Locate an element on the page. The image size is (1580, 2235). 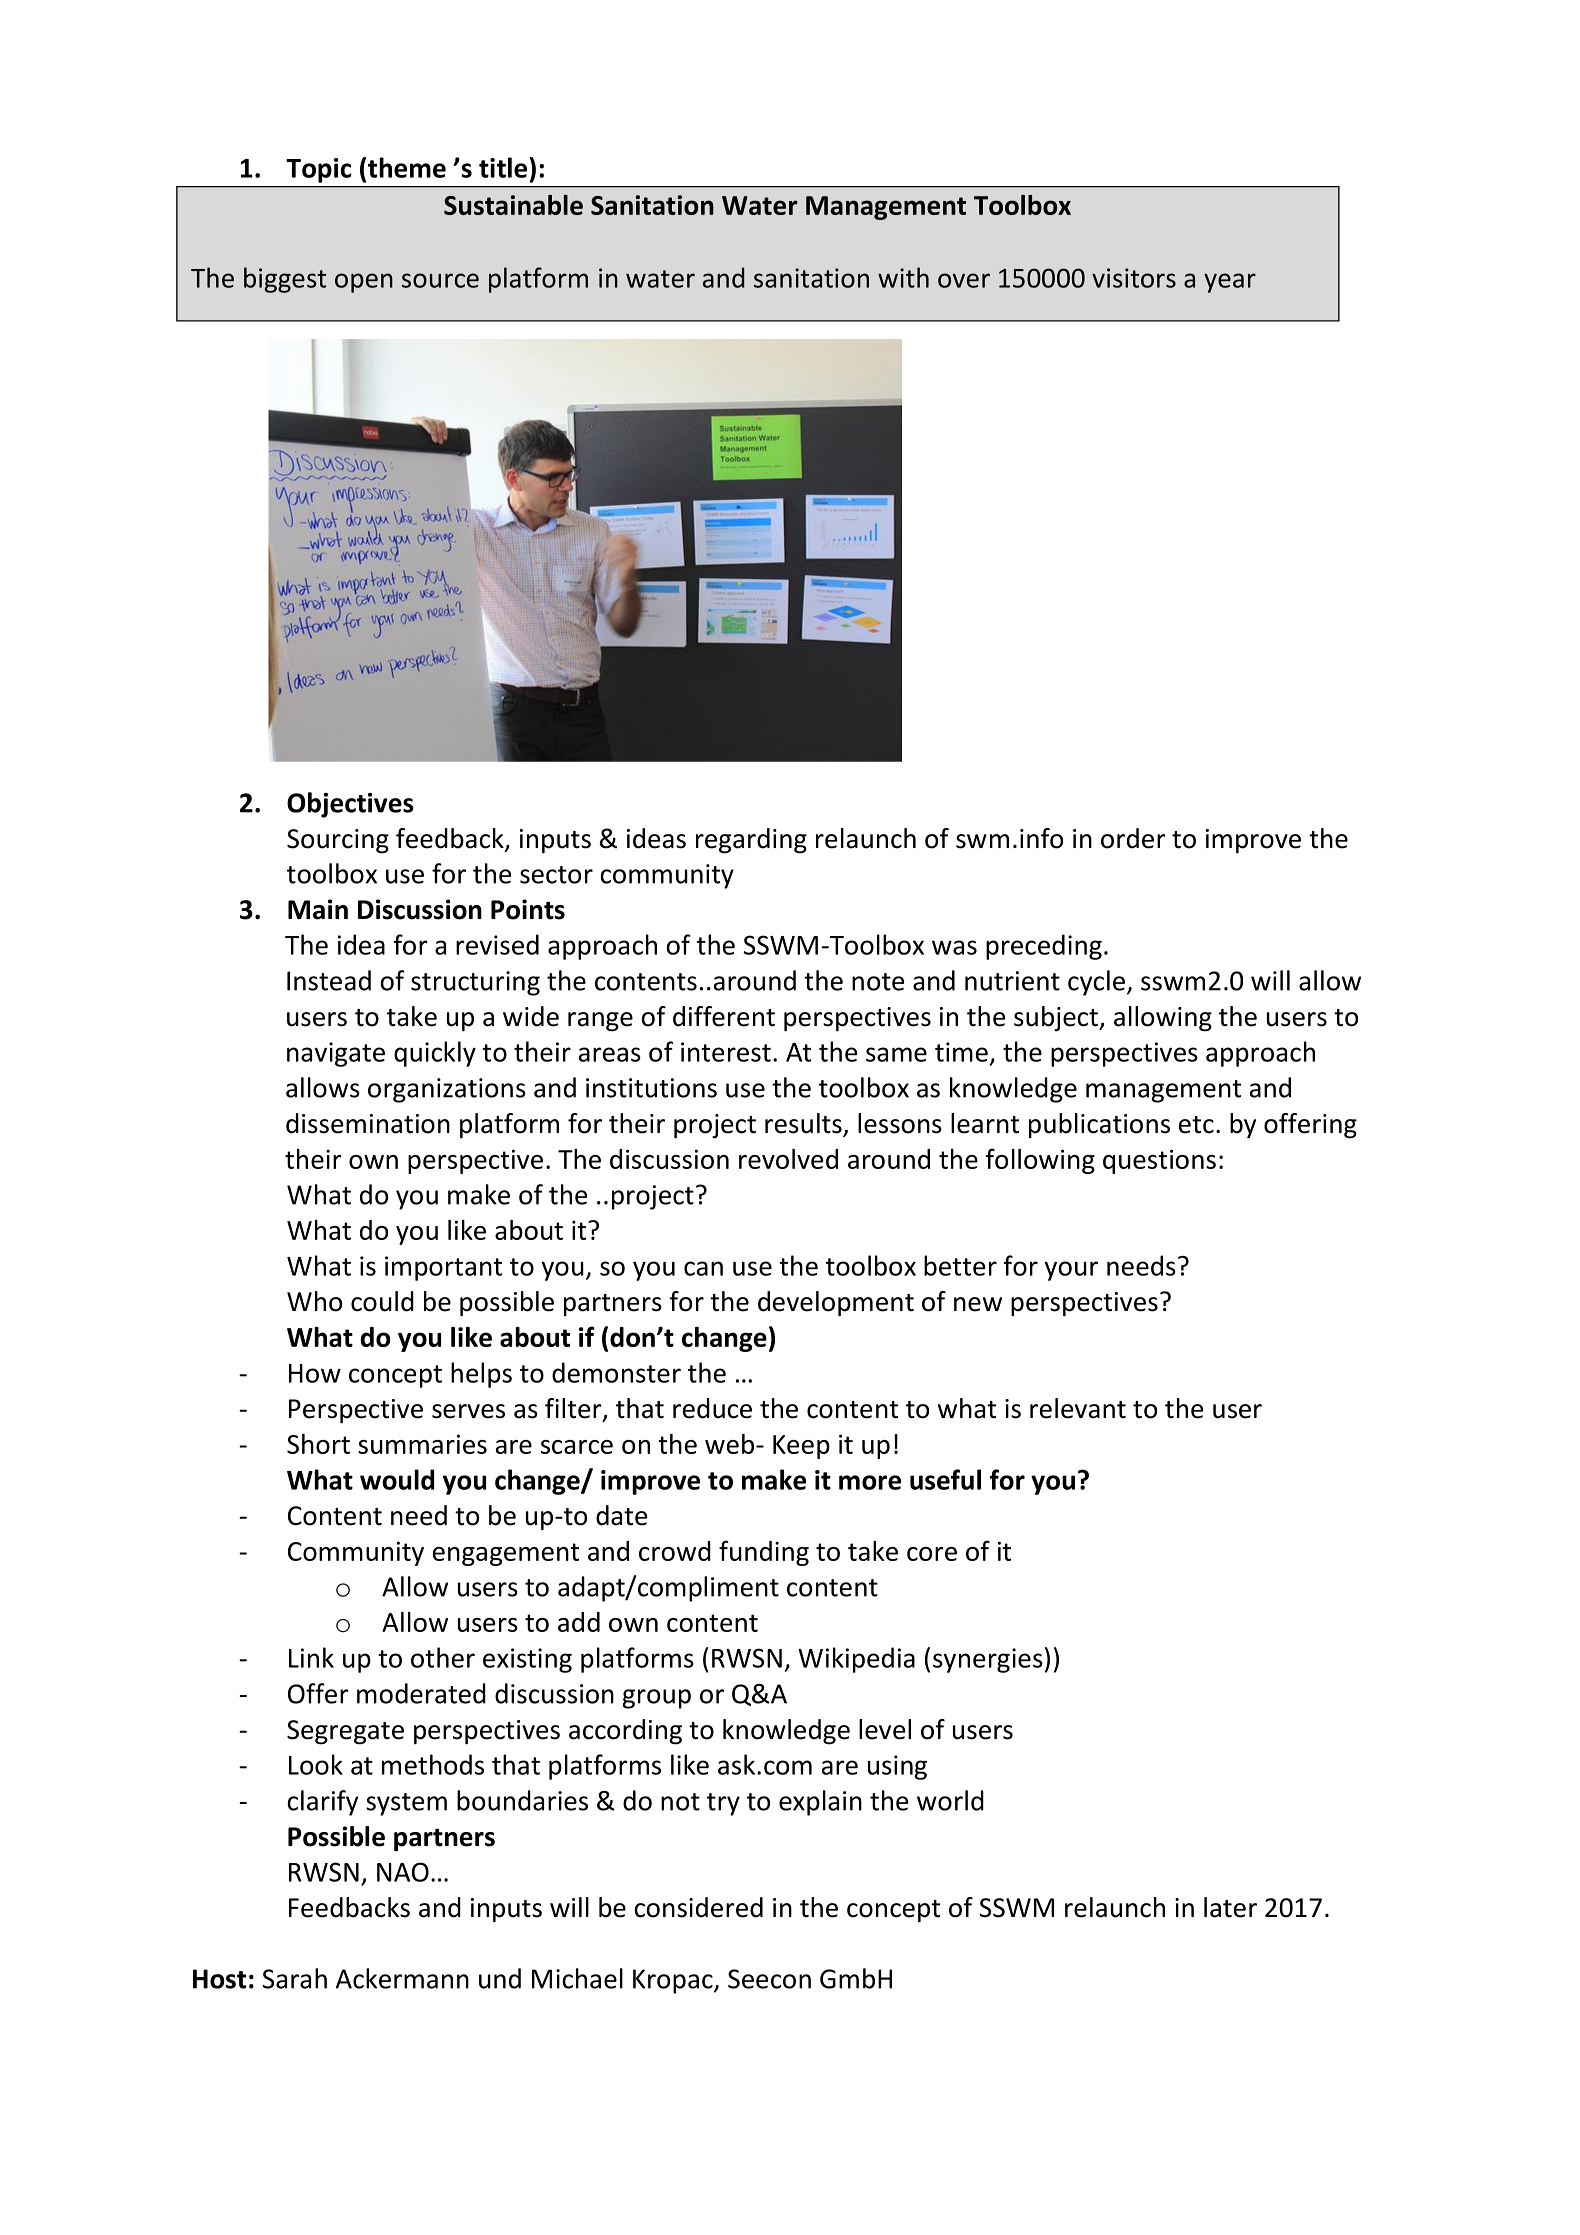
navigate is located at coordinates (336, 1054).
